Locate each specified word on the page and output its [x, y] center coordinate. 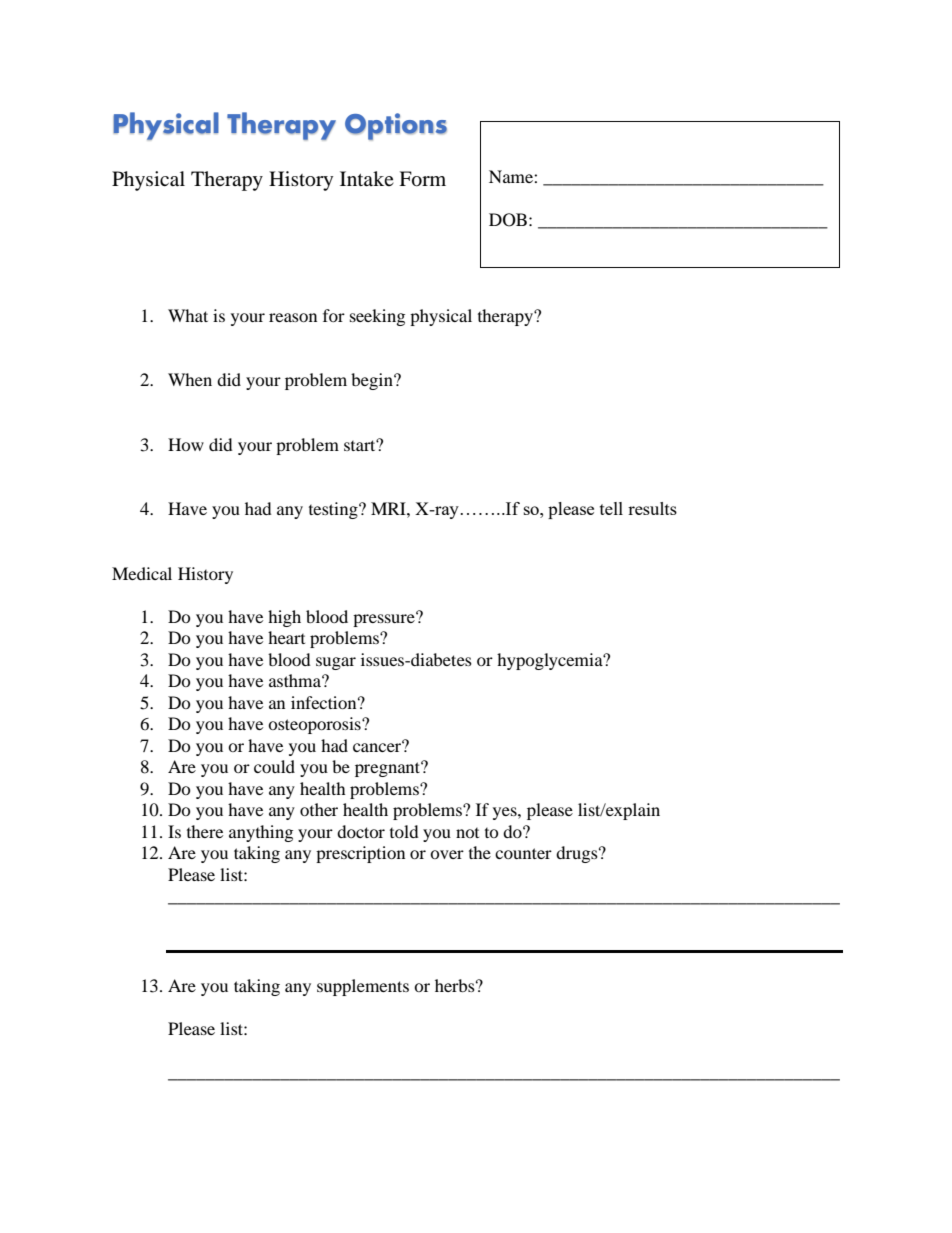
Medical [142, 573]
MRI [389, 508]
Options [396, 126]
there [205, 831]
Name [512, 176]
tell [611, 508]
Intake [367, 178]
